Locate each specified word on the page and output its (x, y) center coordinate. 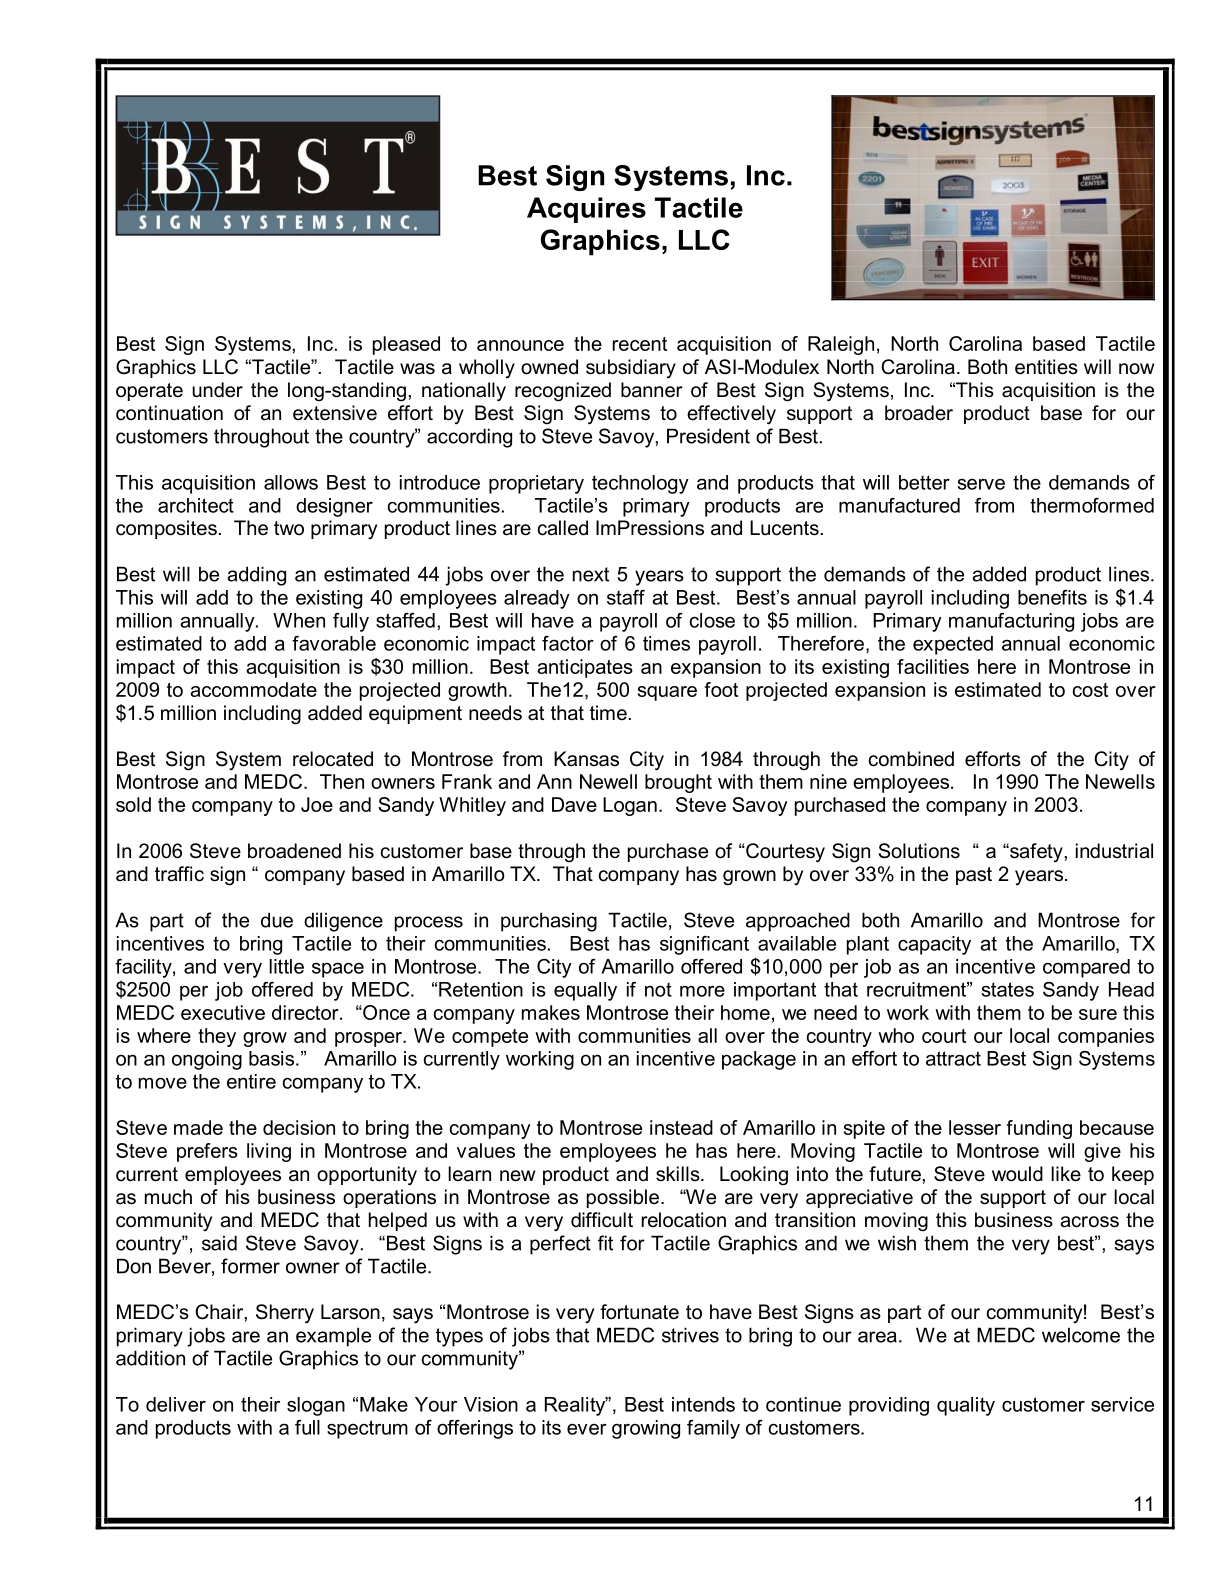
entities (1046, 367)
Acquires (586, 210)
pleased (406, 345)
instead (681, 1127)
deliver (176, 1404)
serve (981, 484)
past (974, 876)
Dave (574, 804)
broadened (294, 851)
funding (1039, 1129)
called (563, 528)
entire (251, 1081)
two (289, 528)
